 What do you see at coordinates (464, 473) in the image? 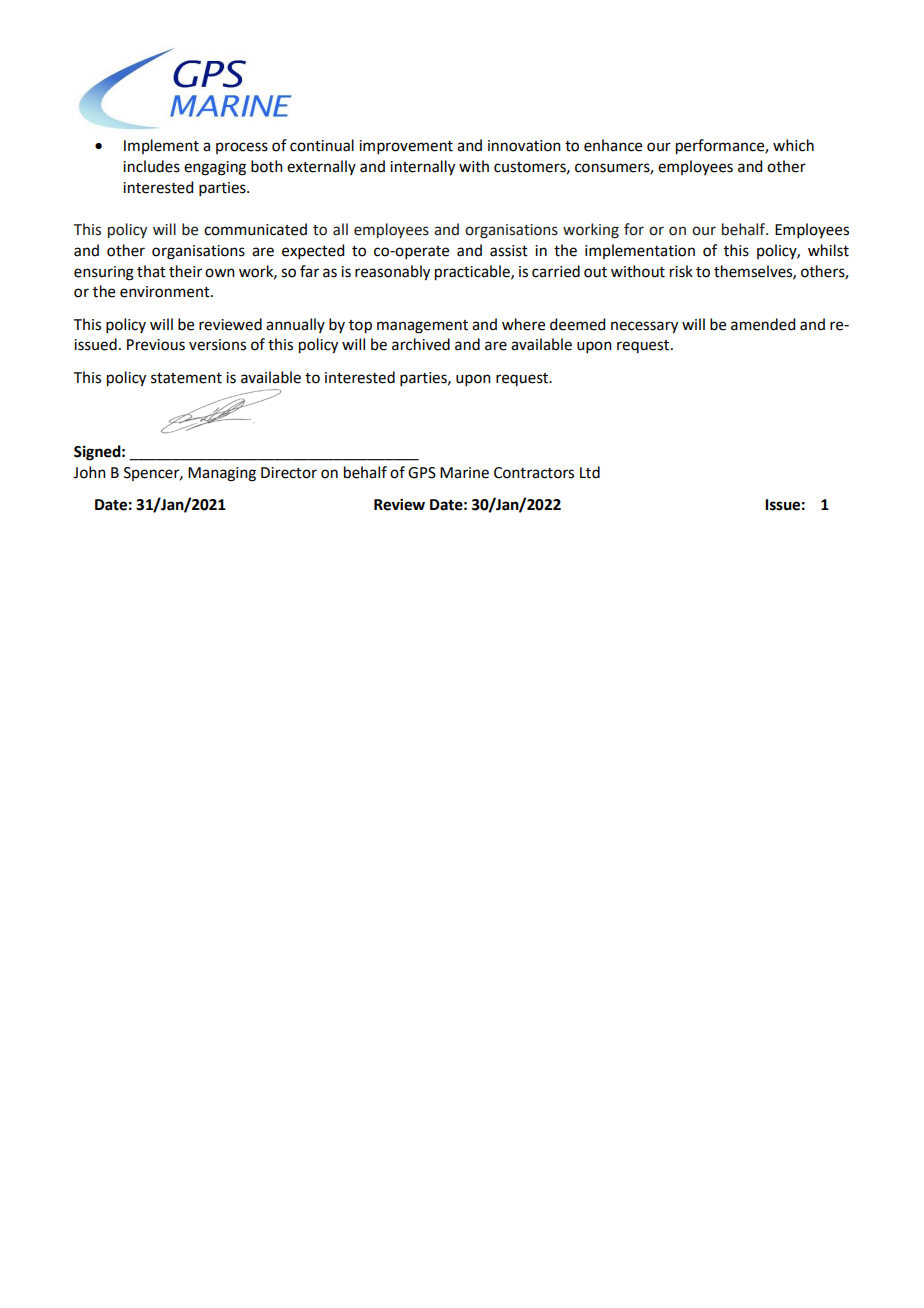
I see `Marine` at bounding box center [464, 473].
